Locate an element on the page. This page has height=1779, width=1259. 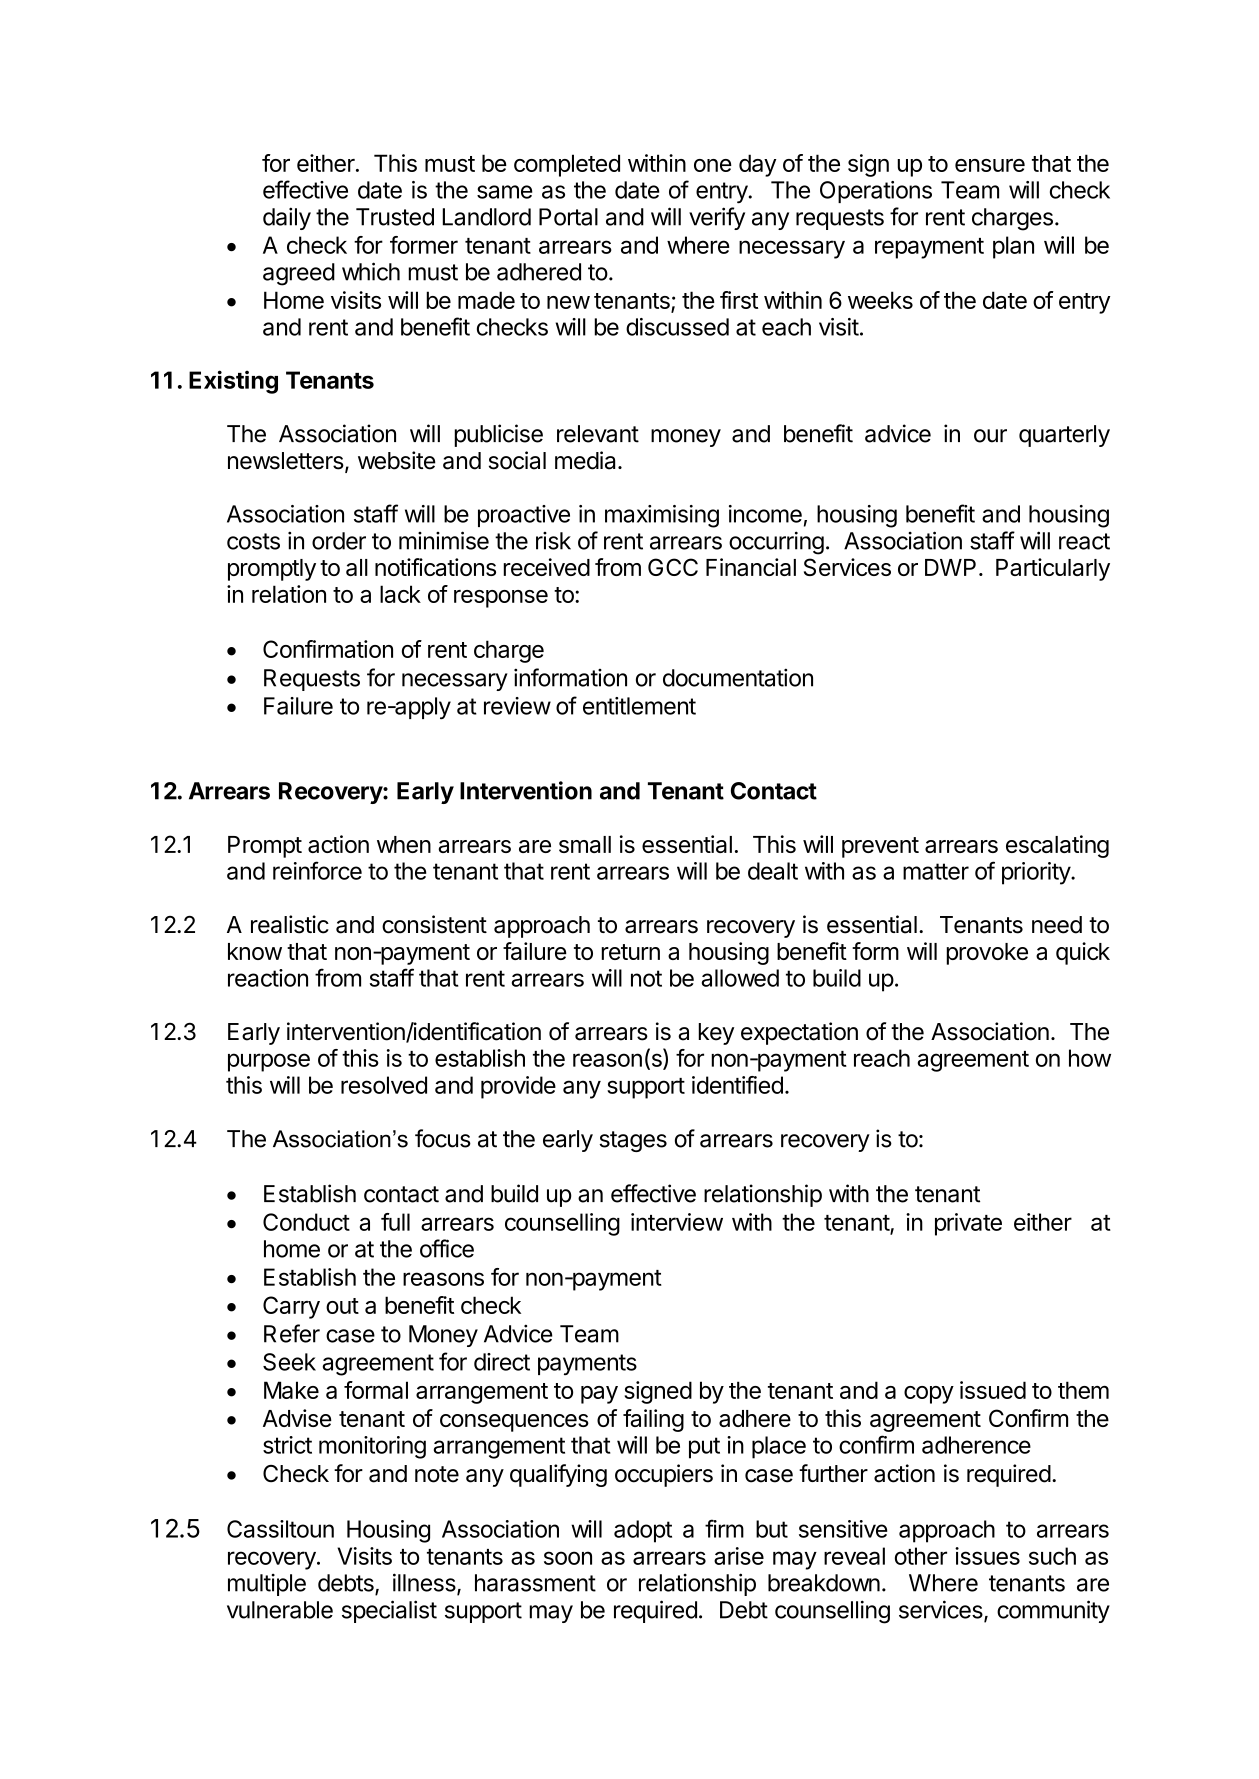
multiple is located at coordinates (267, 1585).
